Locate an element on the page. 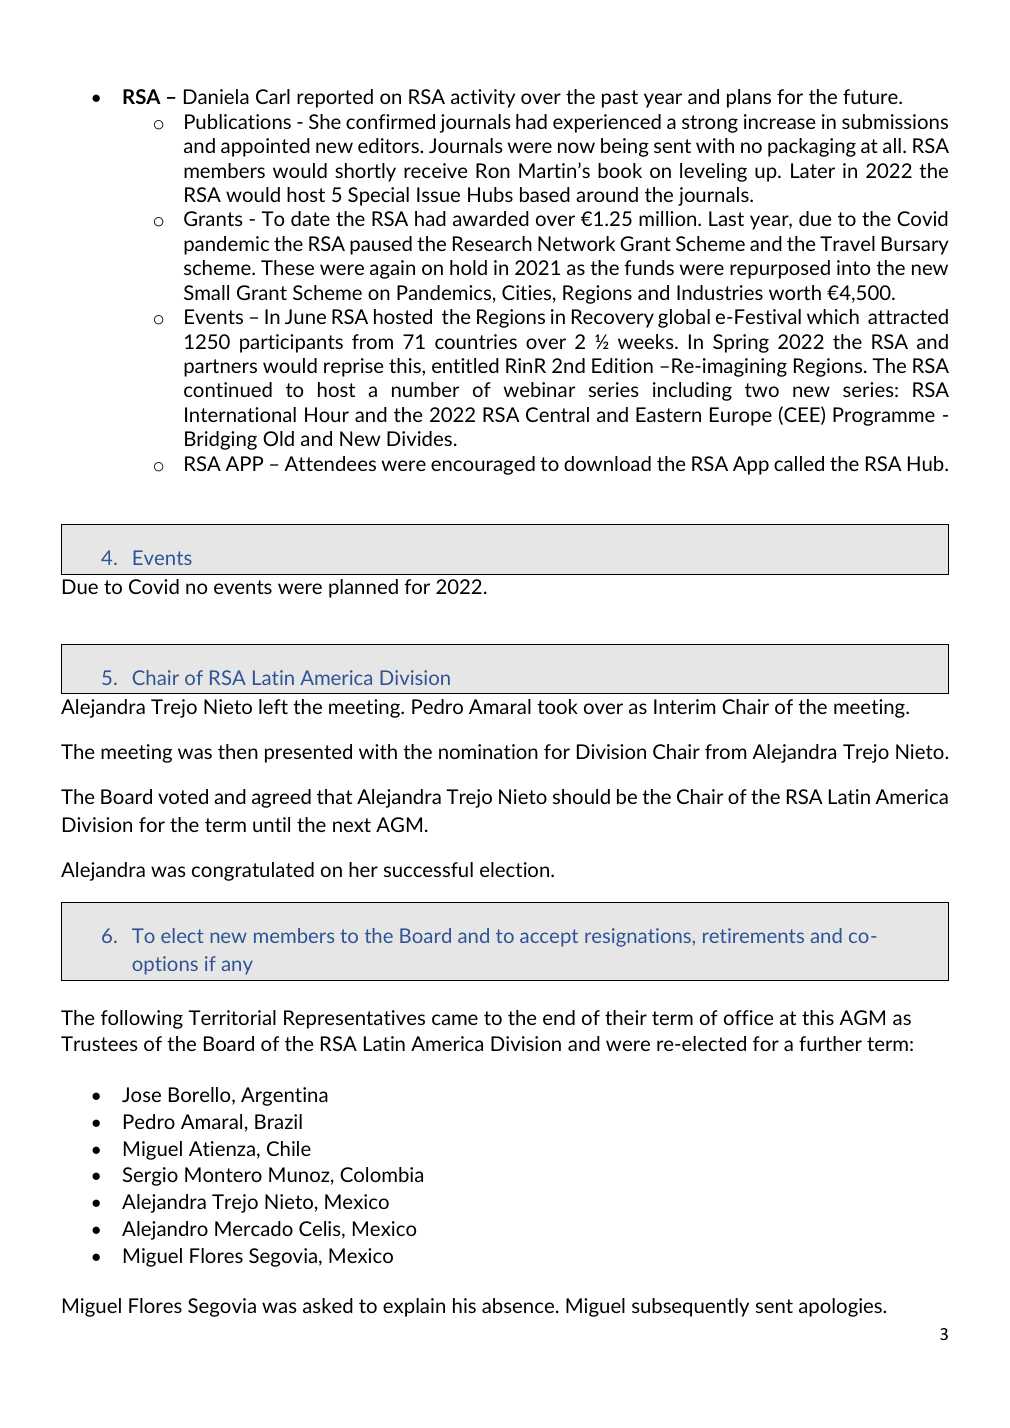 Image resolution: width=1010 pixels, height=1428 pixels. further is located at coordinates (830, 1043).
